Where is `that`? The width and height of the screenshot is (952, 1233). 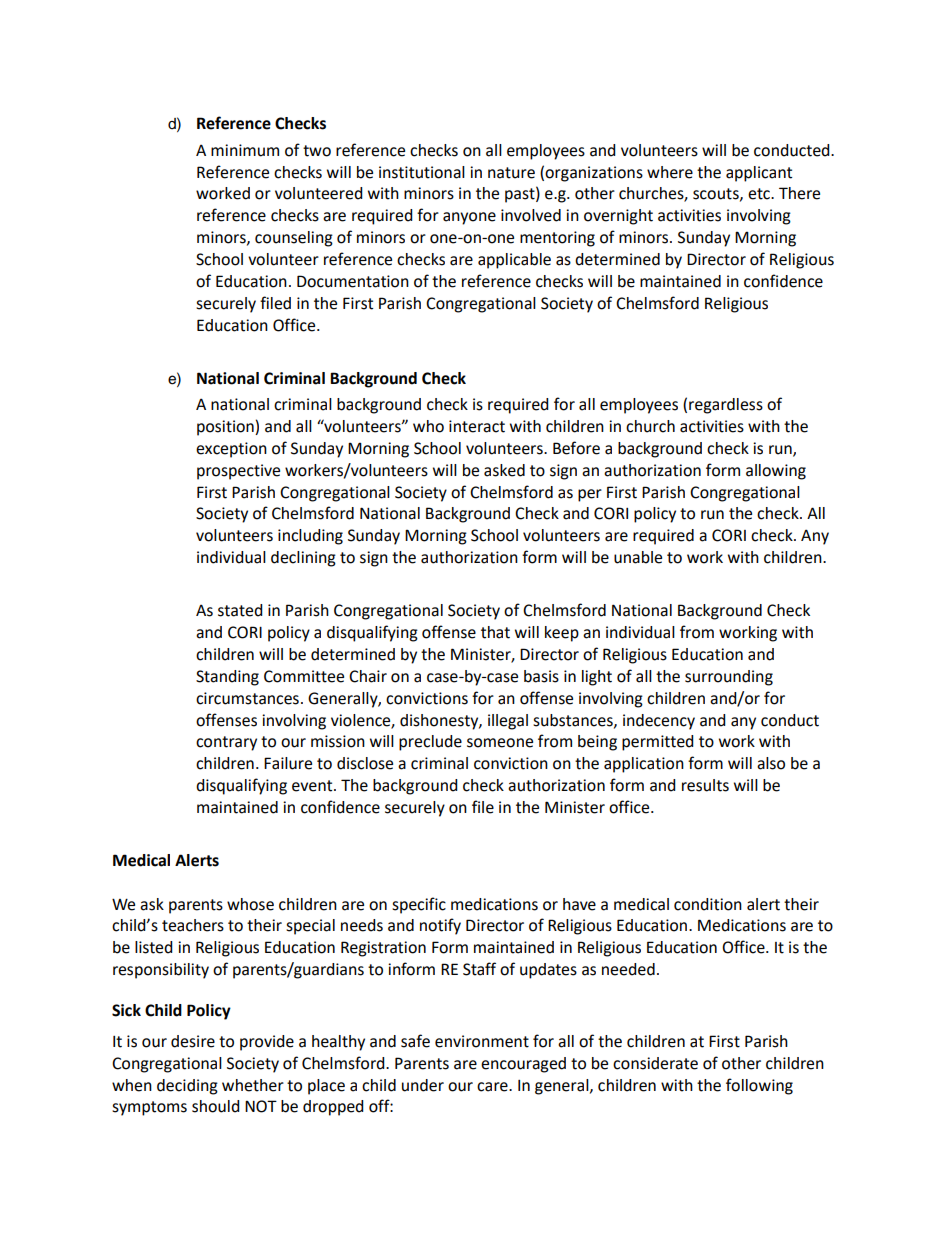 that is located at coordinates (495, 632).
